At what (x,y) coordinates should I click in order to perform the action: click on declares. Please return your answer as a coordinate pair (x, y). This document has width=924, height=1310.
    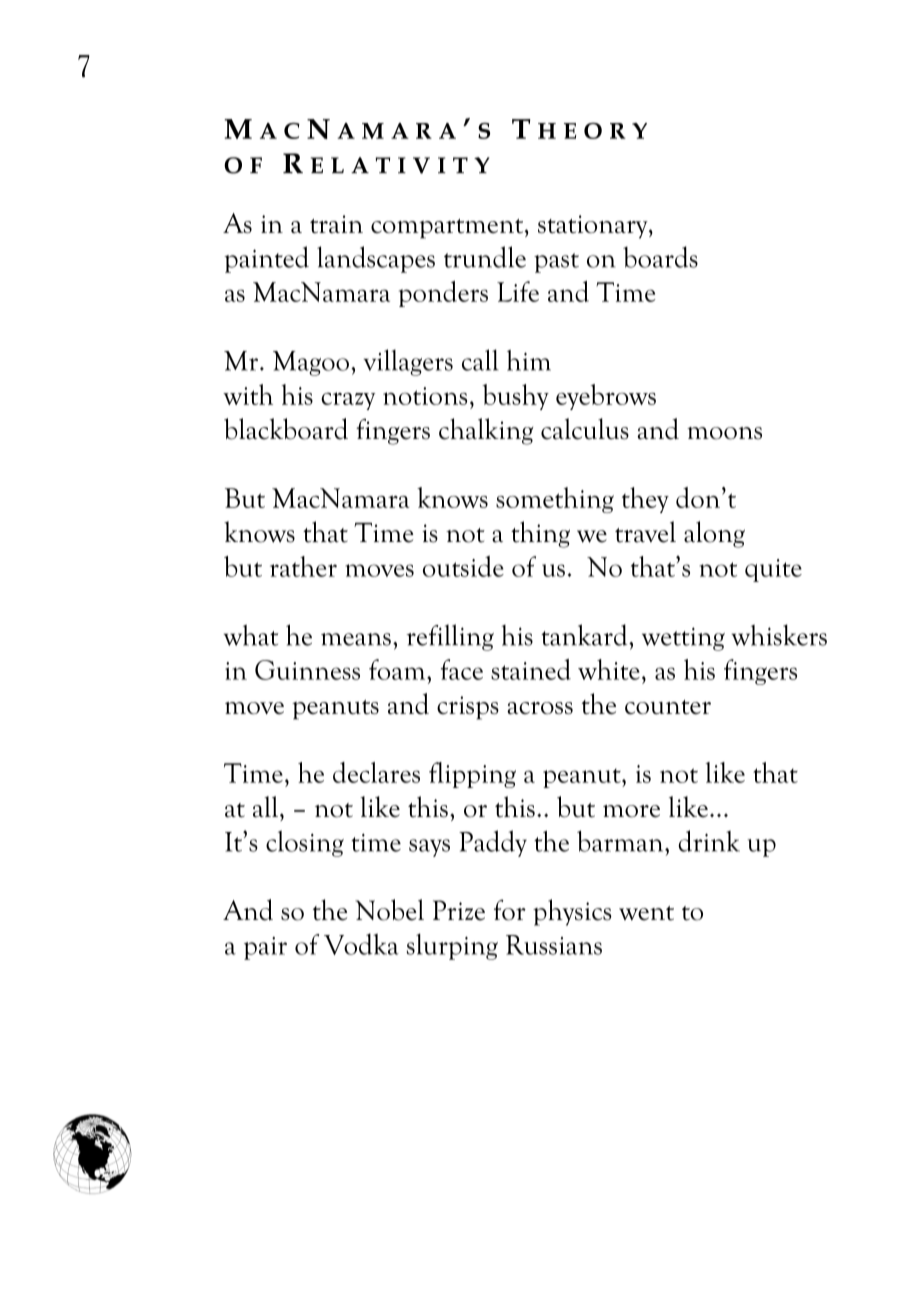
    Looking at the image, I should click on (376, 772).
